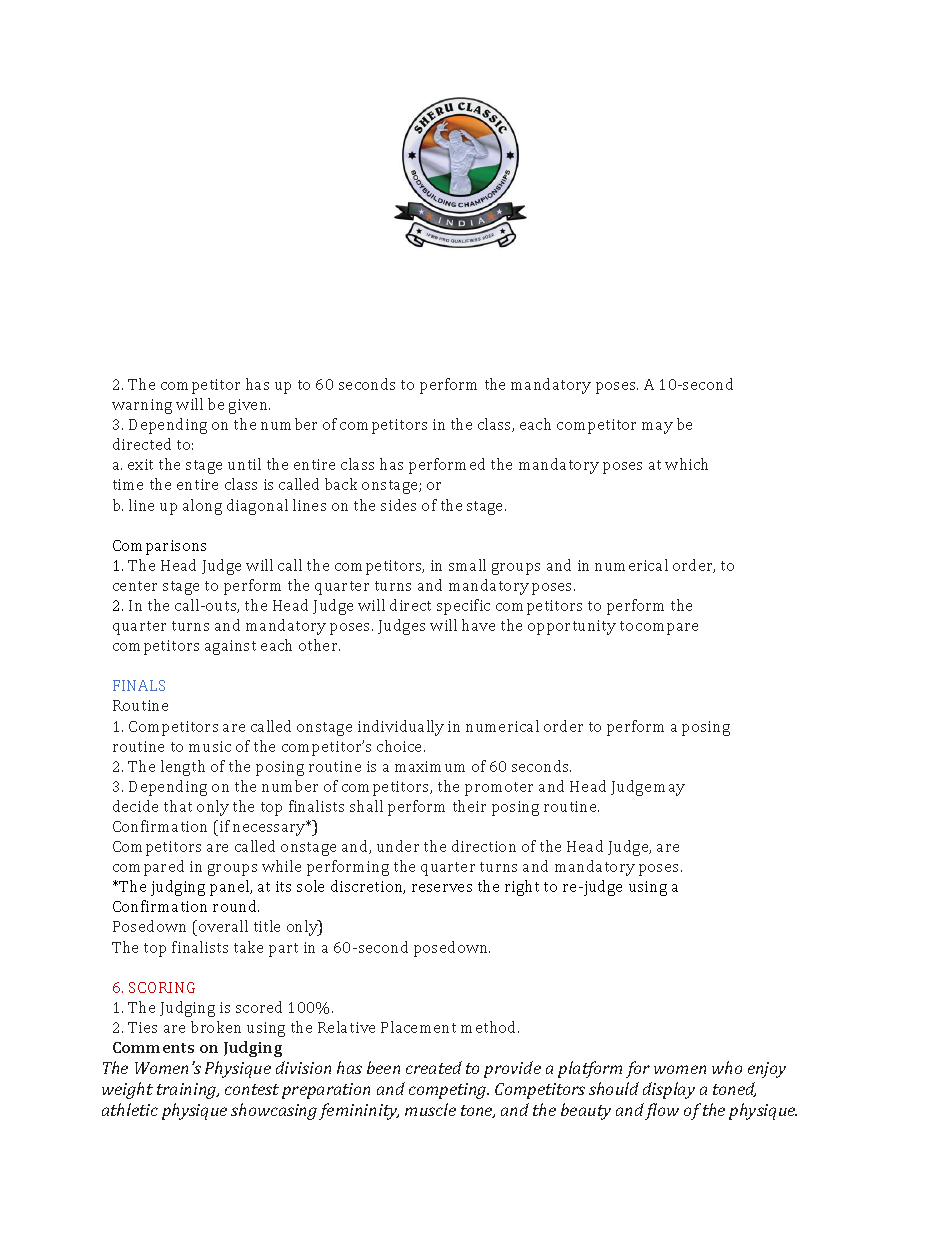 The width and height of the document is (952, 1233). I want to click on right, so click(522, 888).
